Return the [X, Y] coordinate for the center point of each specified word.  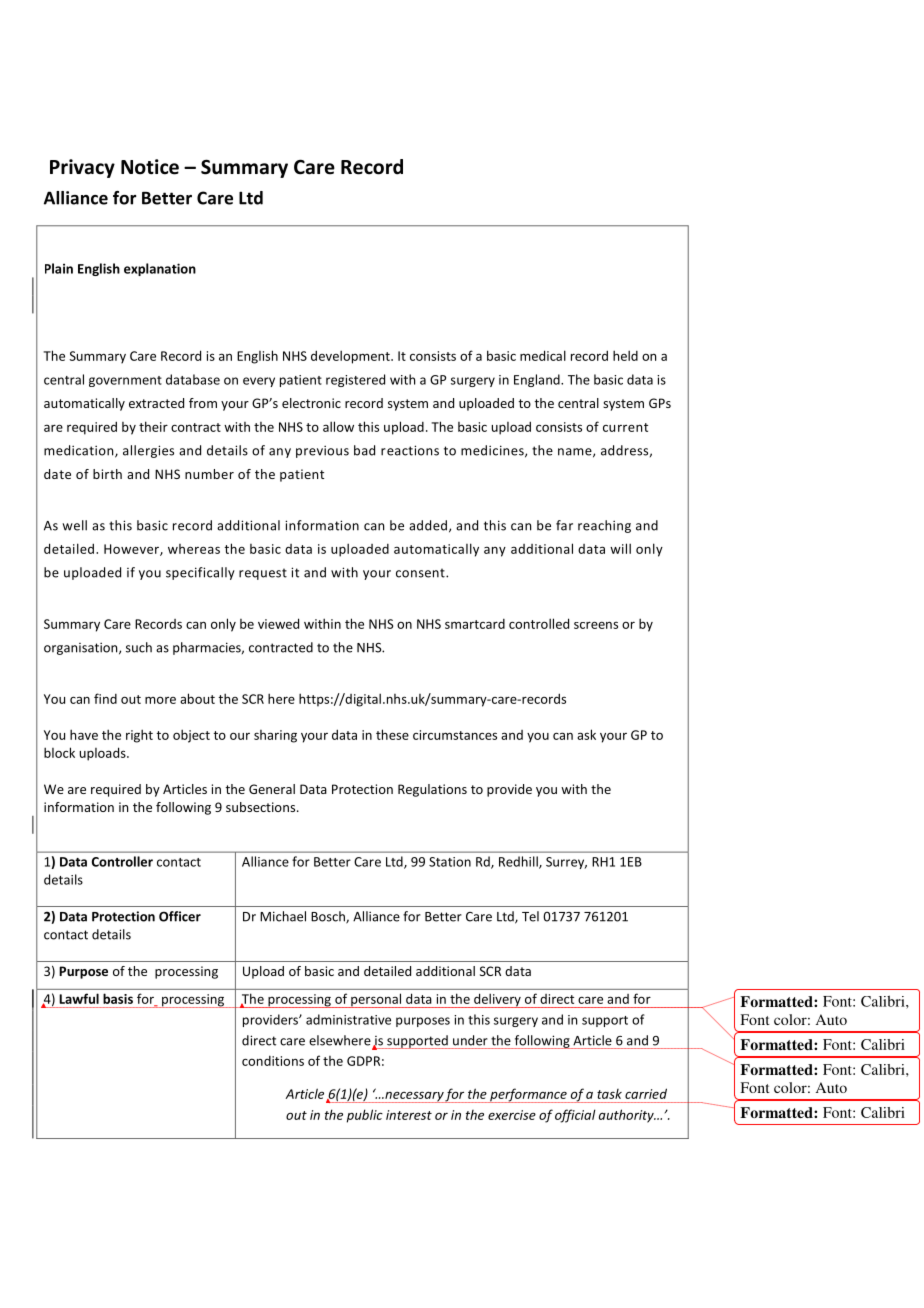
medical [543, 355]
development [351, 357]
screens [596, 625]
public [365, 1116]
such [139, 647]
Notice [150, 167]
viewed [278, 623]
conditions [273, 1061]
